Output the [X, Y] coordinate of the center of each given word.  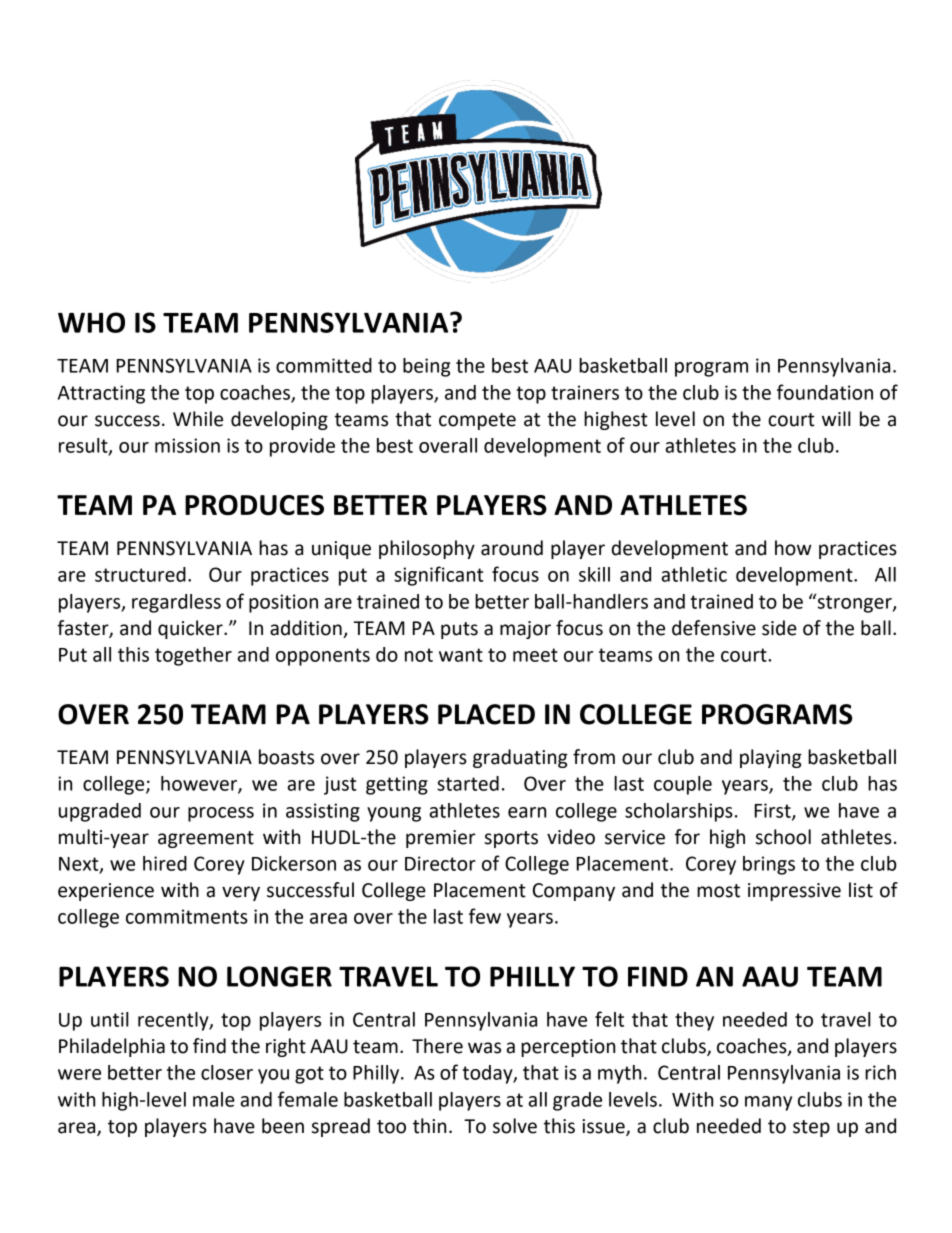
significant [439, 576]
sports [511, 839]
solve [515, 1126]
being [426, 367]
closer [227, 1072]
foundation [825, 392]
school [783, 837]
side [779, 628]
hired [165, 863]
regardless [176, 603]
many [768, 1103]
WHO [91, 322]
